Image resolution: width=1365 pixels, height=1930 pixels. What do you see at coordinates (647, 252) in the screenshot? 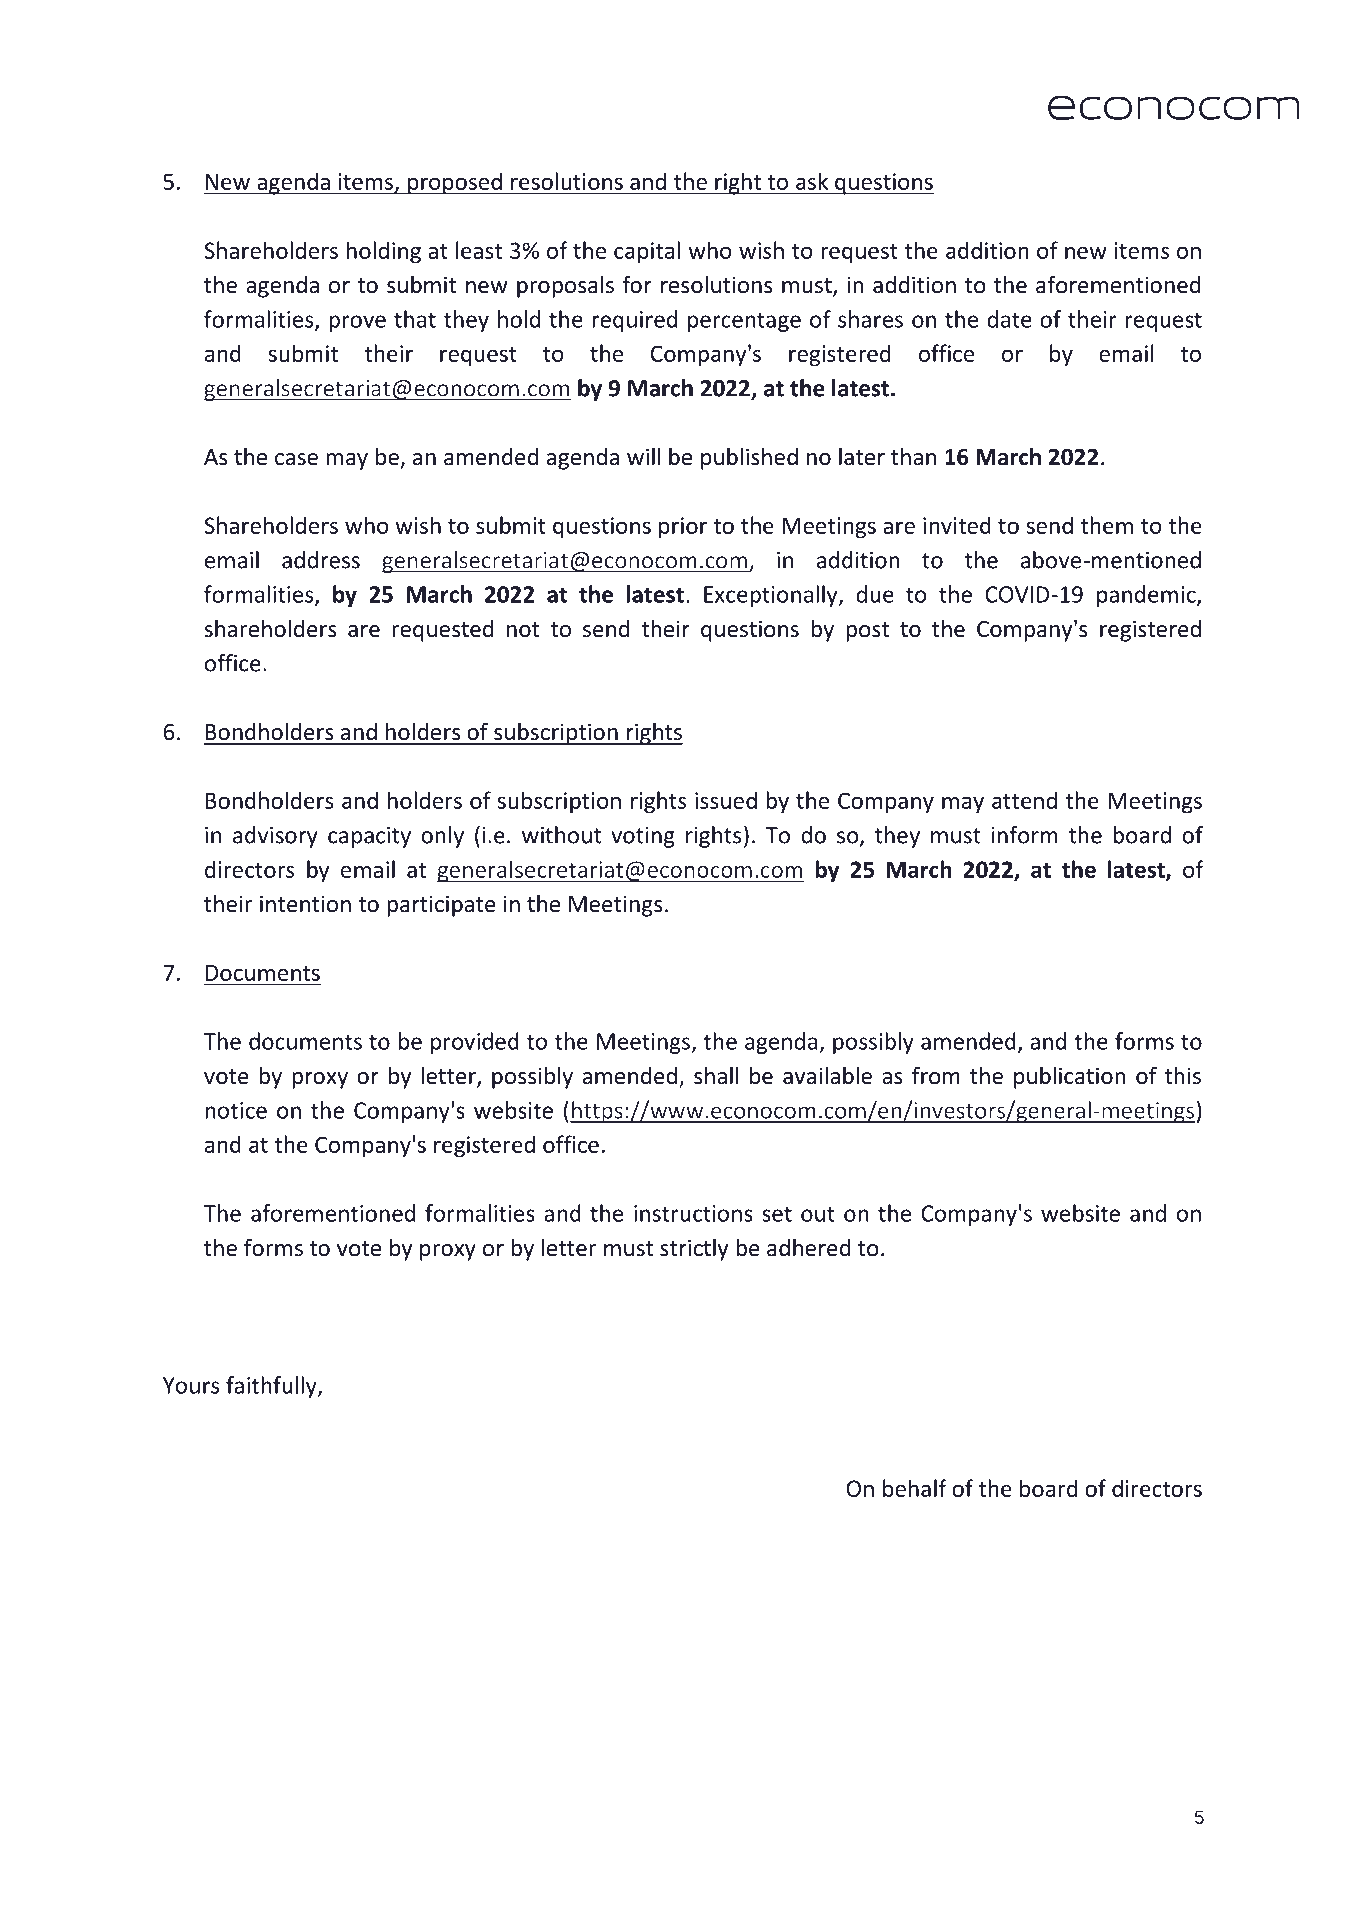
I see `capital` at bounding box center [647, 252].
